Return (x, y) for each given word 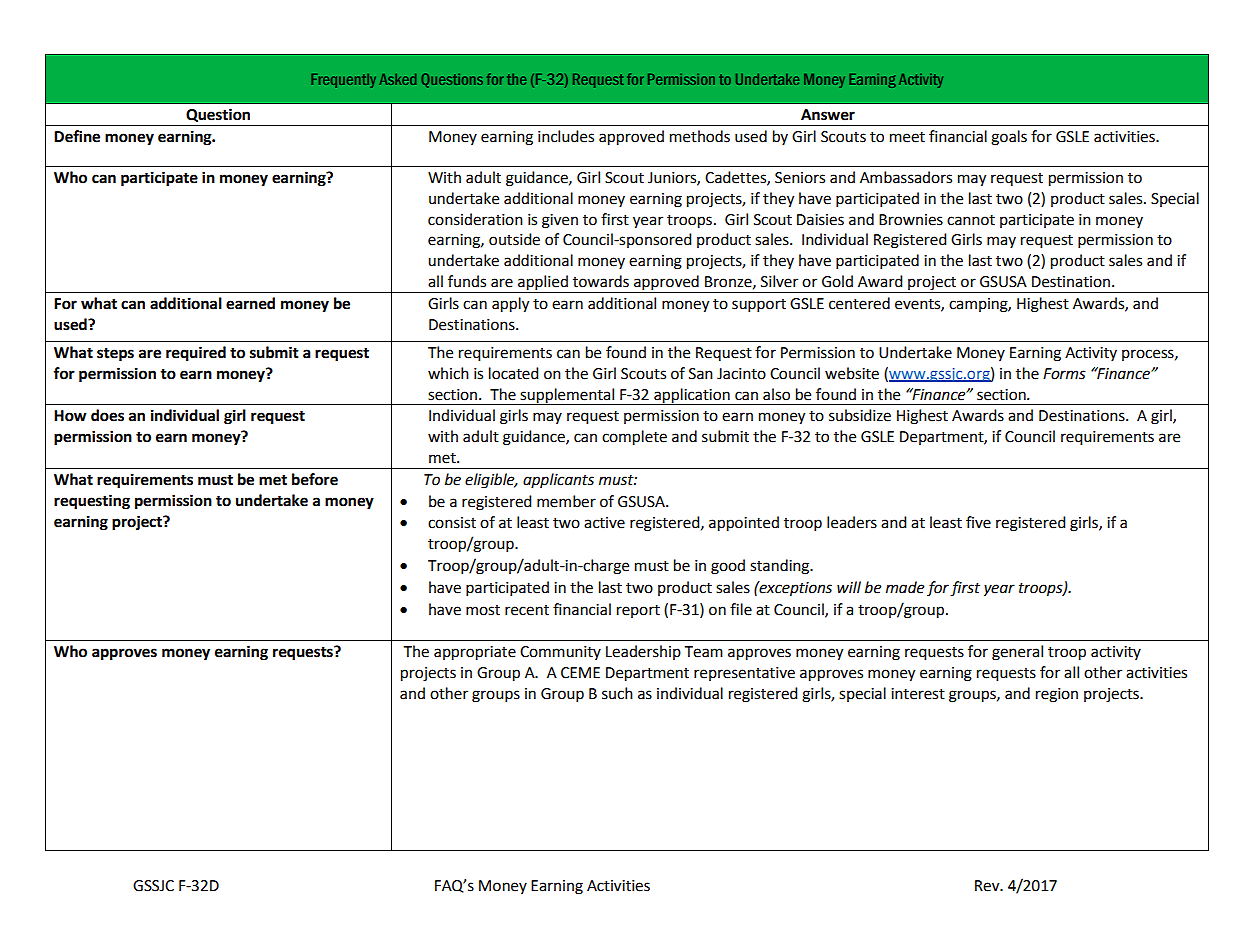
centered (859, 303)
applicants (558, 480)
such (617, 693)
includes (566, 136)
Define (77, 136)
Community (560, 653)
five (978, 522)
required (196, 354)
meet (907, 137)
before (315, 479)
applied (543, 284)
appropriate (475, 653)
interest (918, 694)
